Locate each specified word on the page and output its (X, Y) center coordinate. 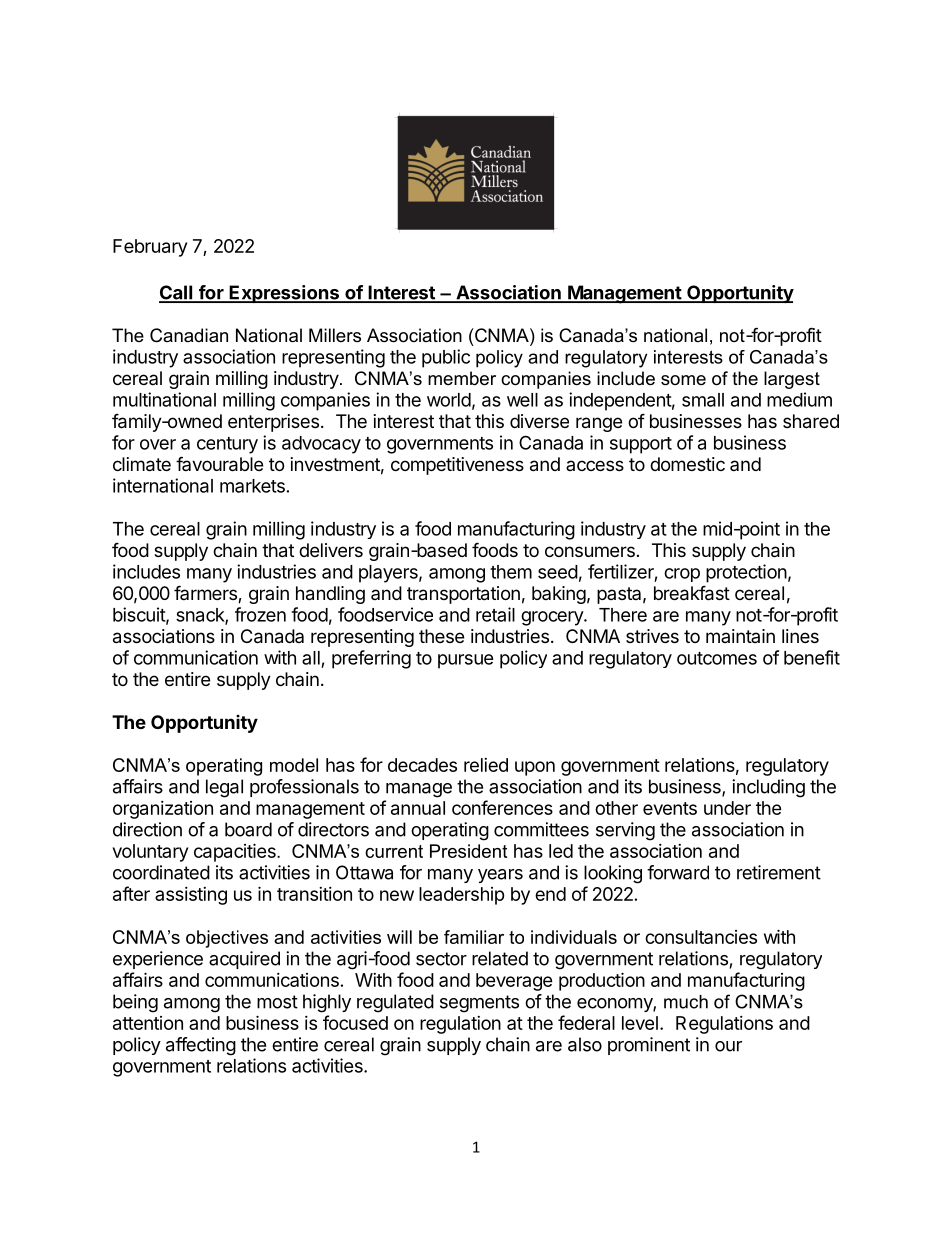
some (683, 380)
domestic (687, 464)
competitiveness (457, 466)
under (727, 808)
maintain (740, 636)
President (468, 851)
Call (177, 293)
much (686, 1002)
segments (479, 1004)
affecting (201, 1046)
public (446, 358)
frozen (260, 614)
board (248, 829)
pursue (466, 661)
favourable (219, 464)
